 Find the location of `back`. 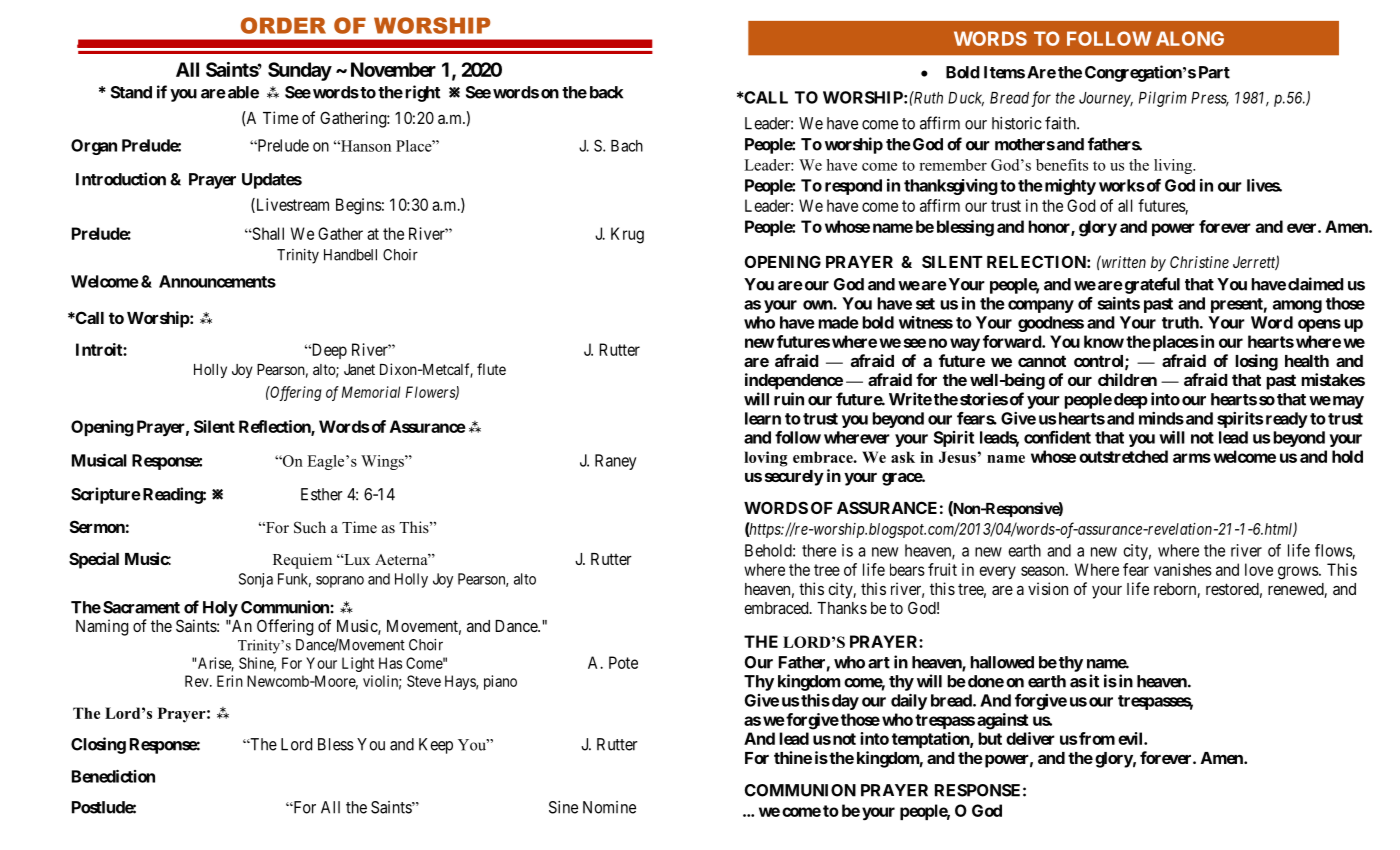

back is located at coordinates (606, 92).
